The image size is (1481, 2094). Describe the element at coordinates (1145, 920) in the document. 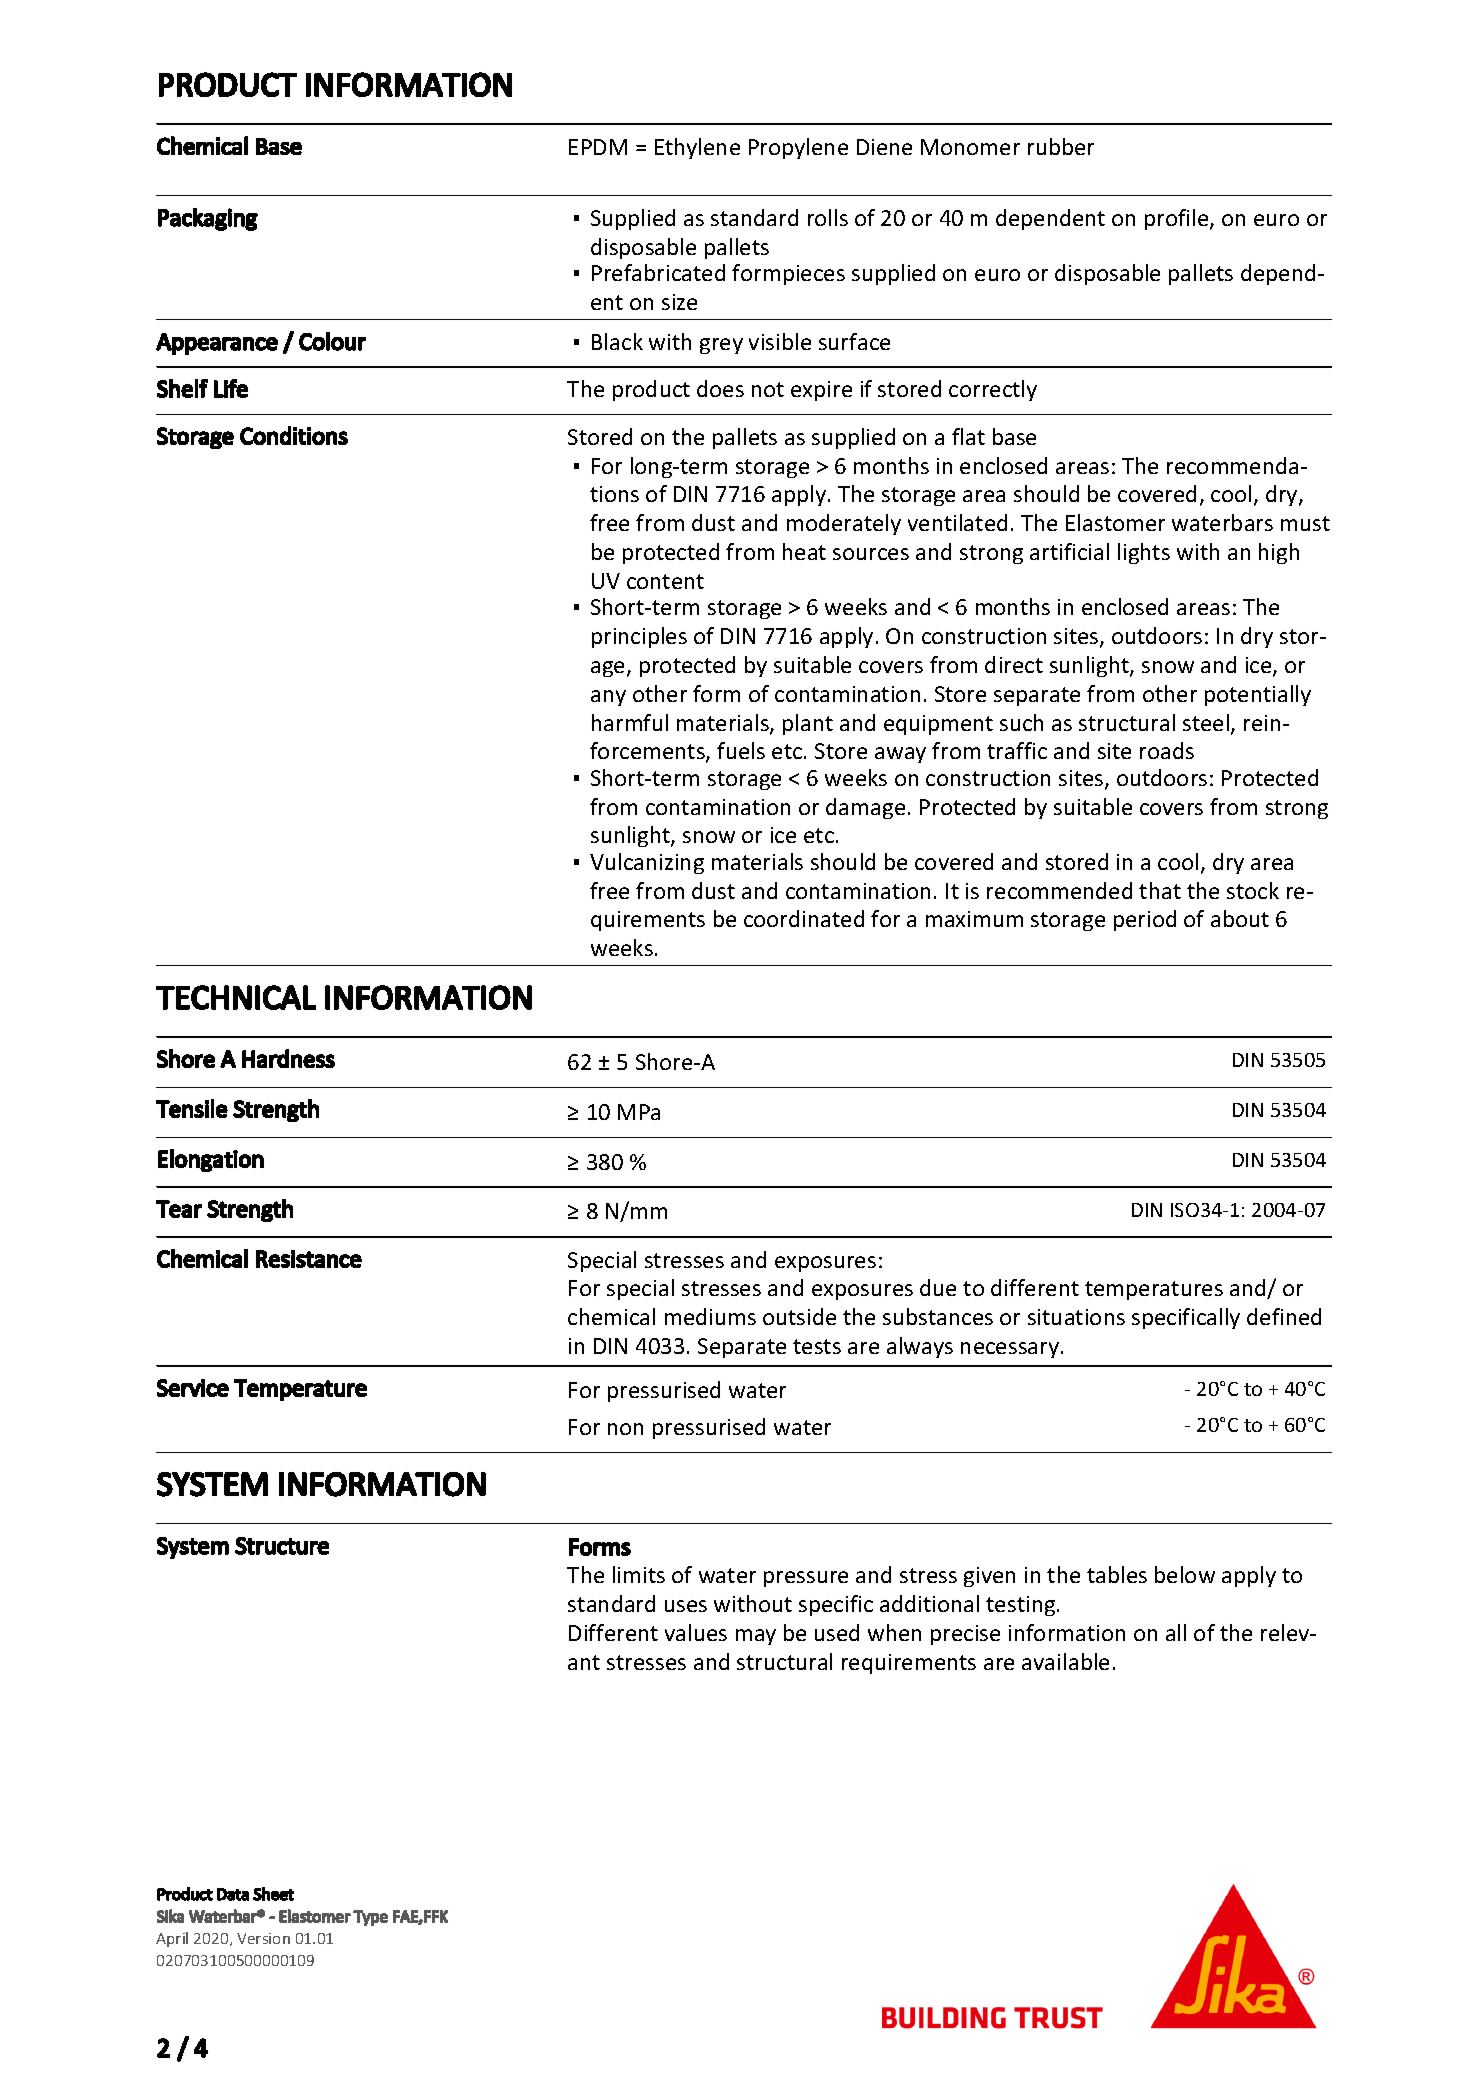

I see `period` at that location.
